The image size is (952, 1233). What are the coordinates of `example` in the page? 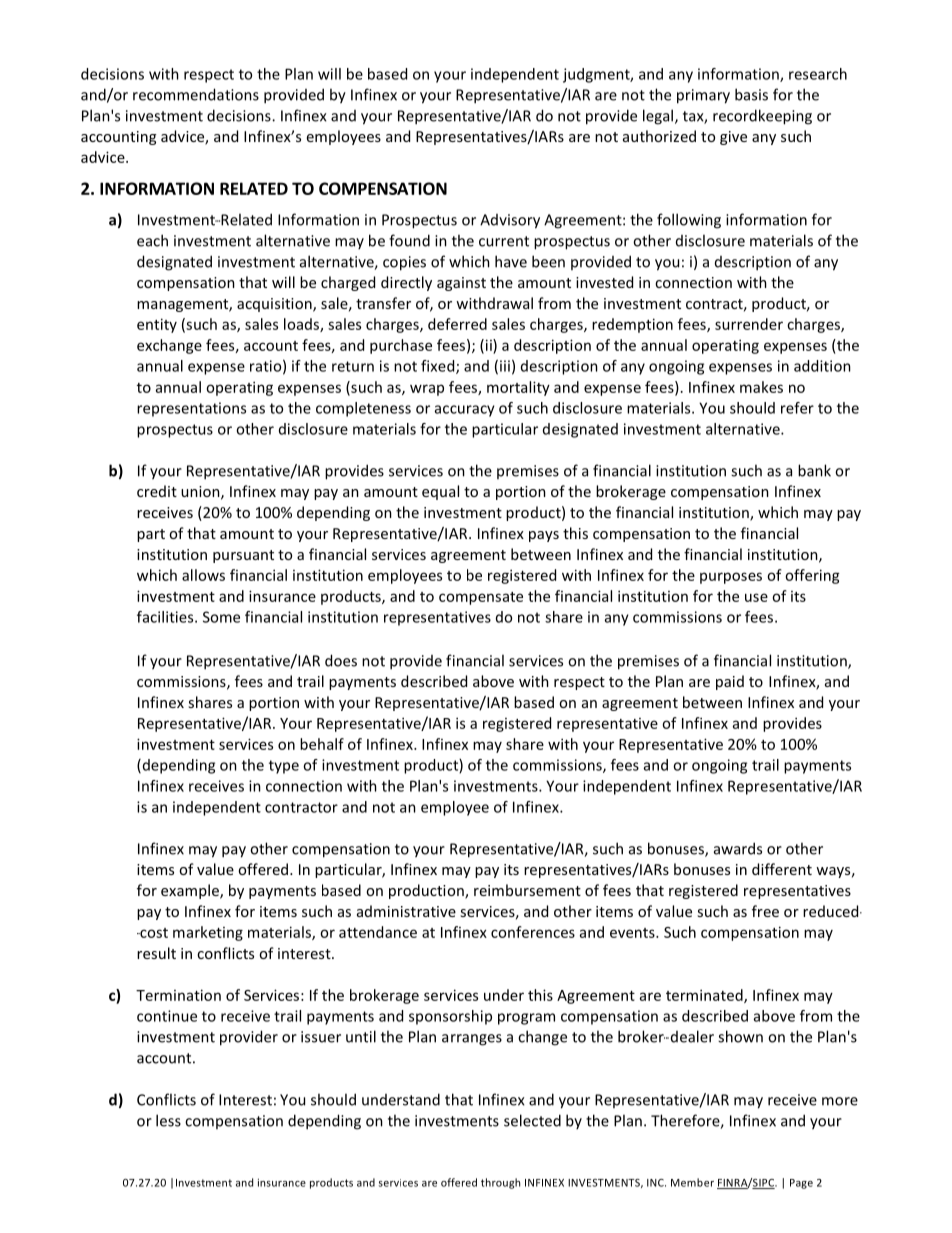 It's located at (191, 891).
